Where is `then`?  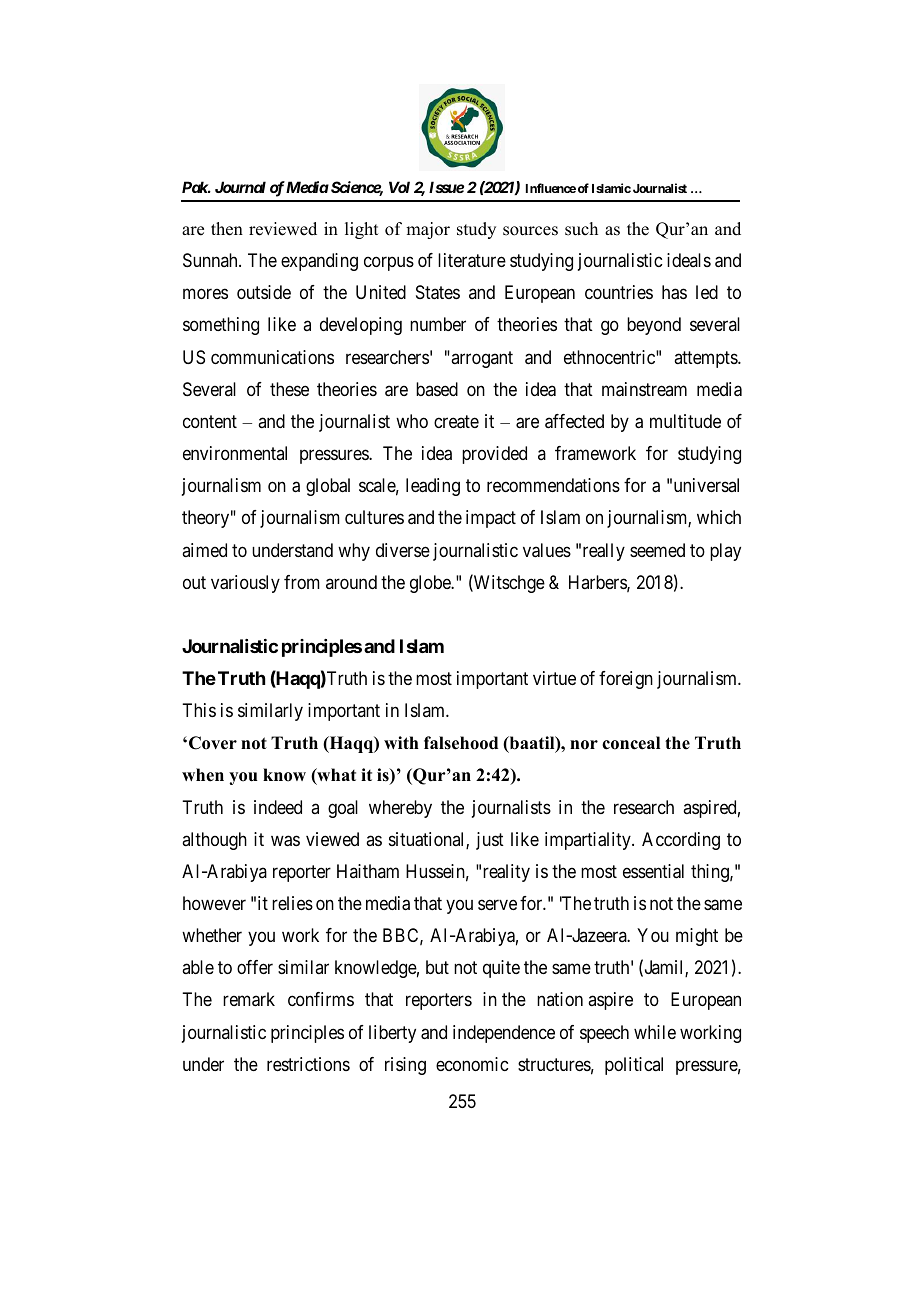 then is located at coordinates (227, 229).
